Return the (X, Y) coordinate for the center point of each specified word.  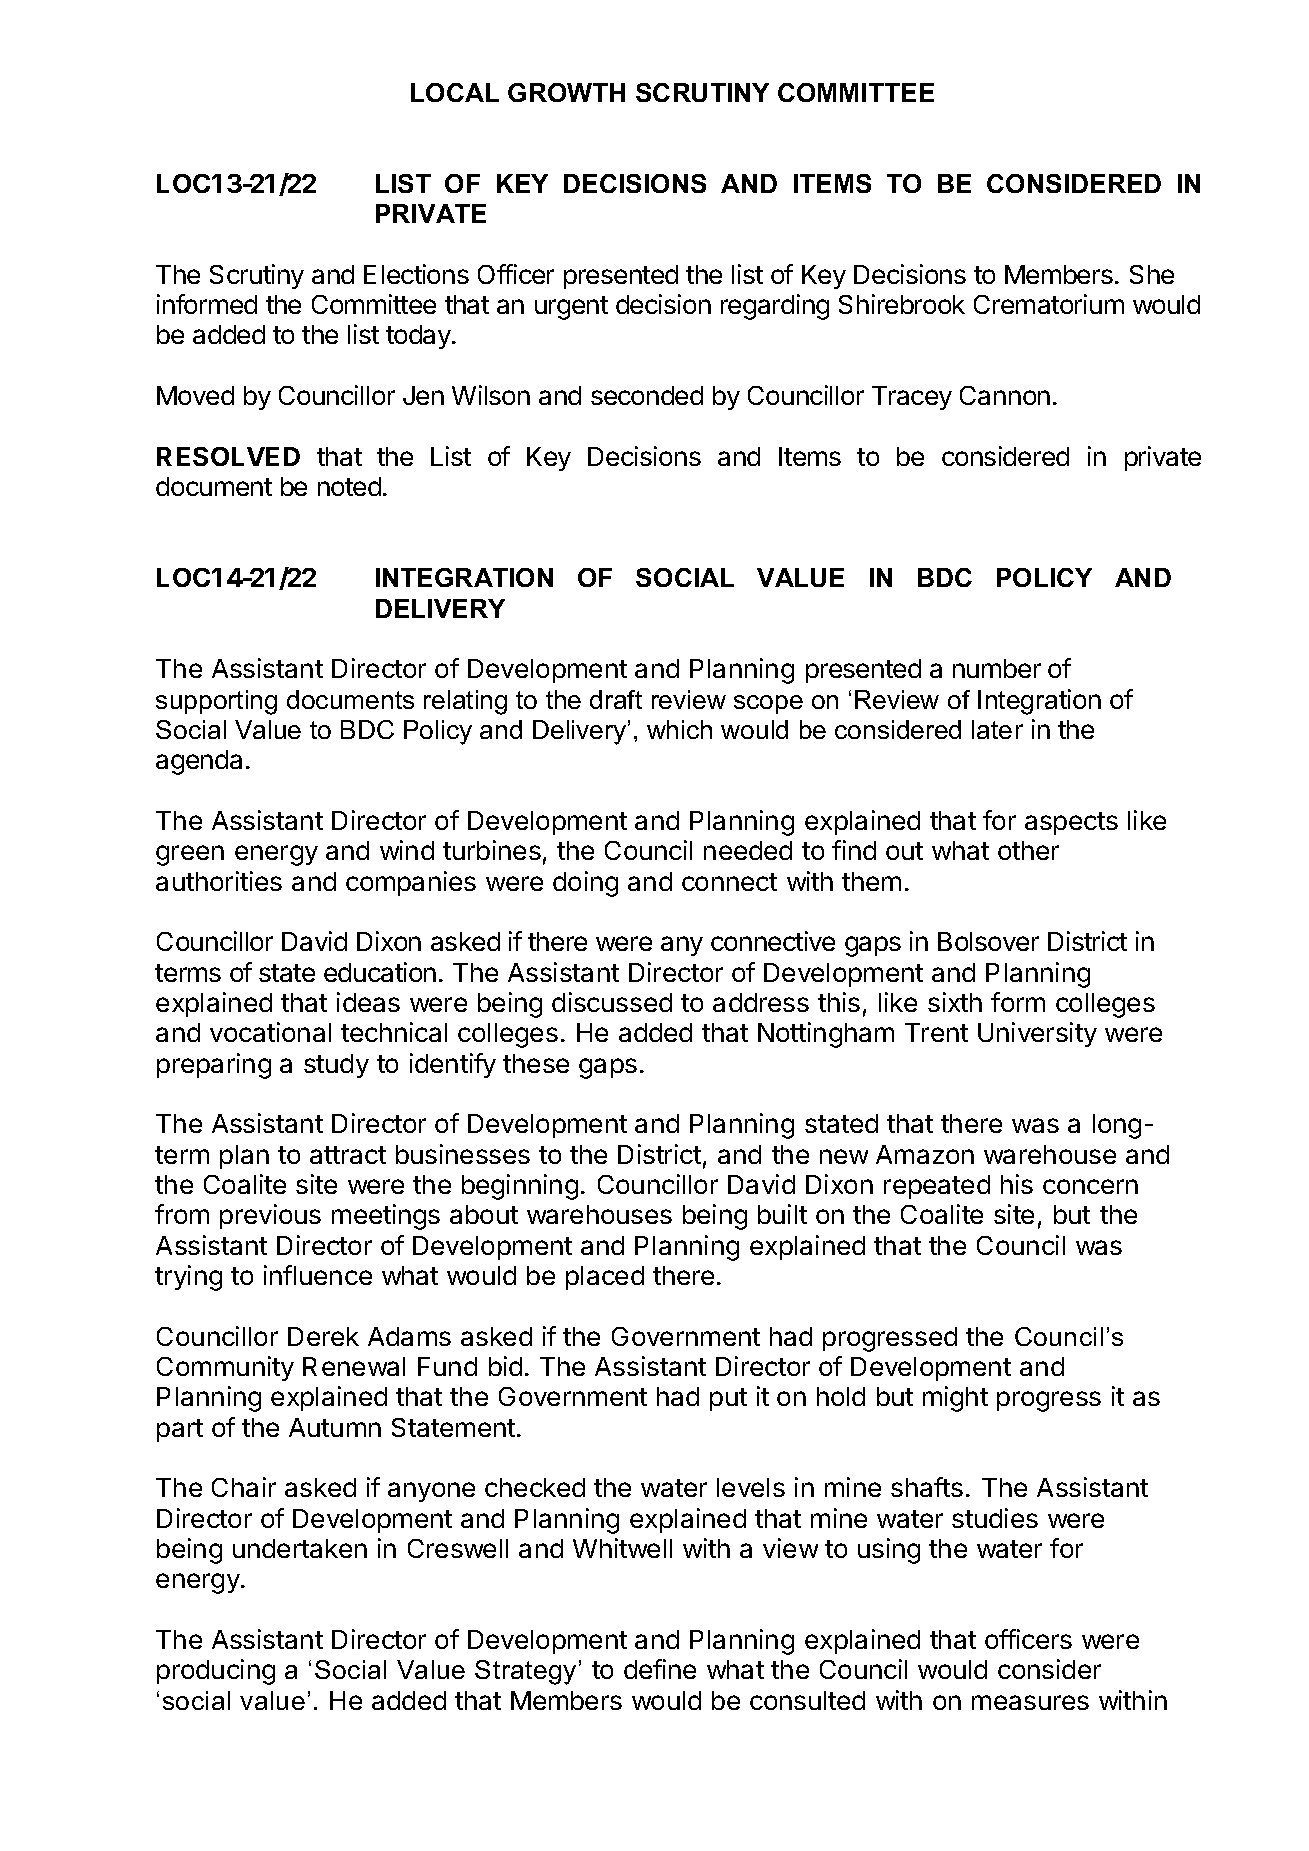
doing (585, 884)
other (1028, 850)
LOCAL (455, 92)
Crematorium (1049, 304)
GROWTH (566, 92)
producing (216, 1672)
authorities (219, 881)
